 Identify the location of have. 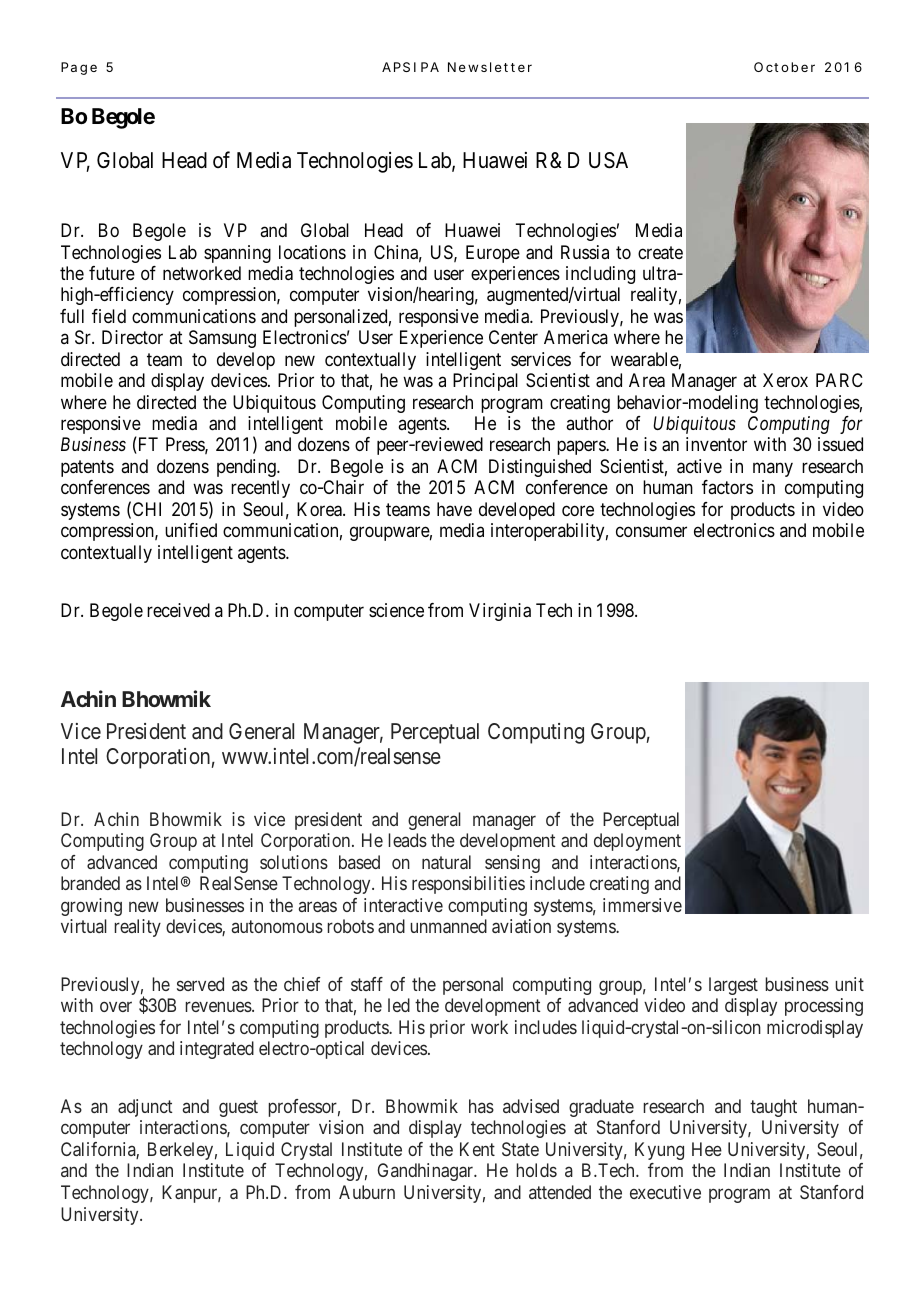
(454, 509).
